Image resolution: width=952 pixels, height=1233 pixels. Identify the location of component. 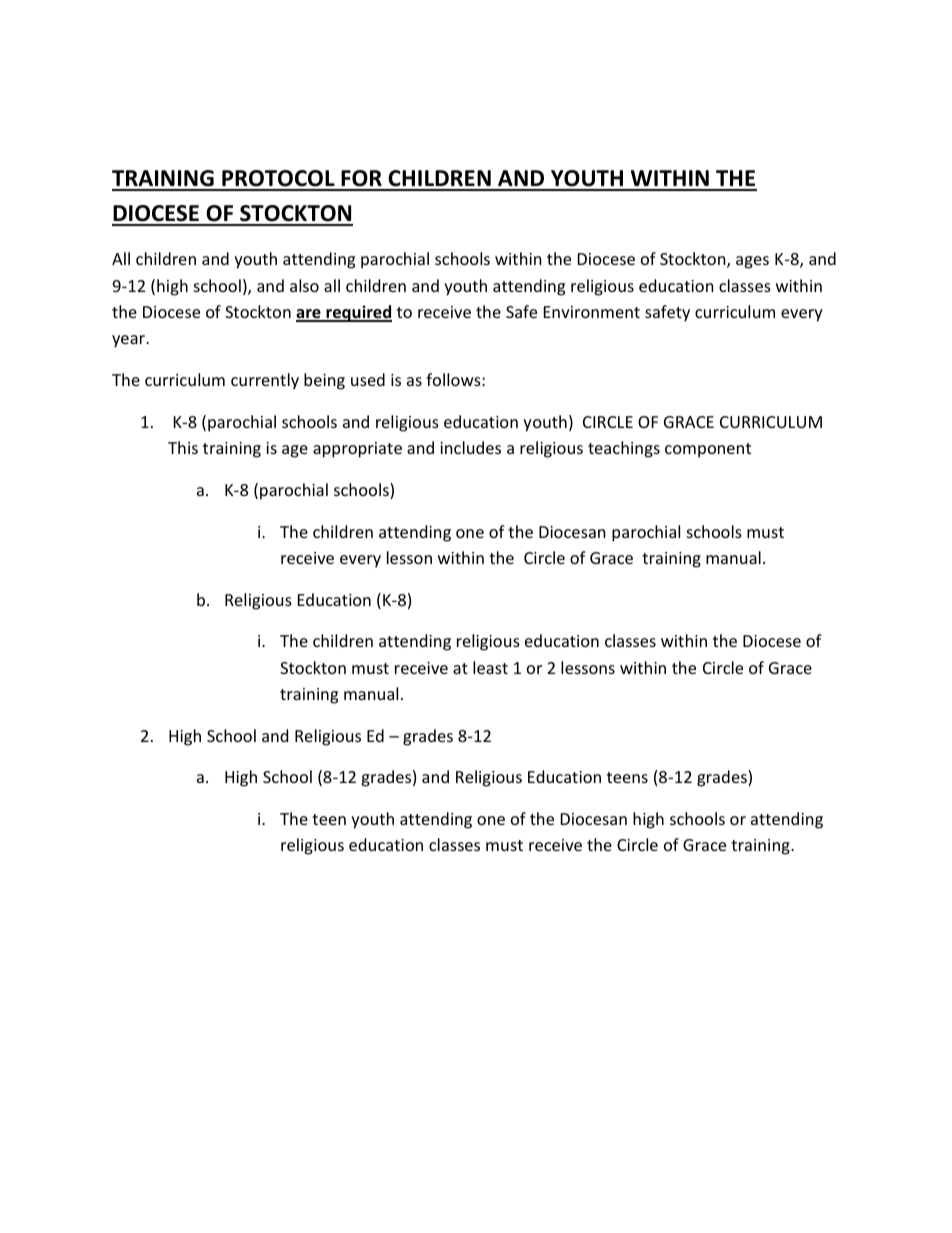
(708, 450).
